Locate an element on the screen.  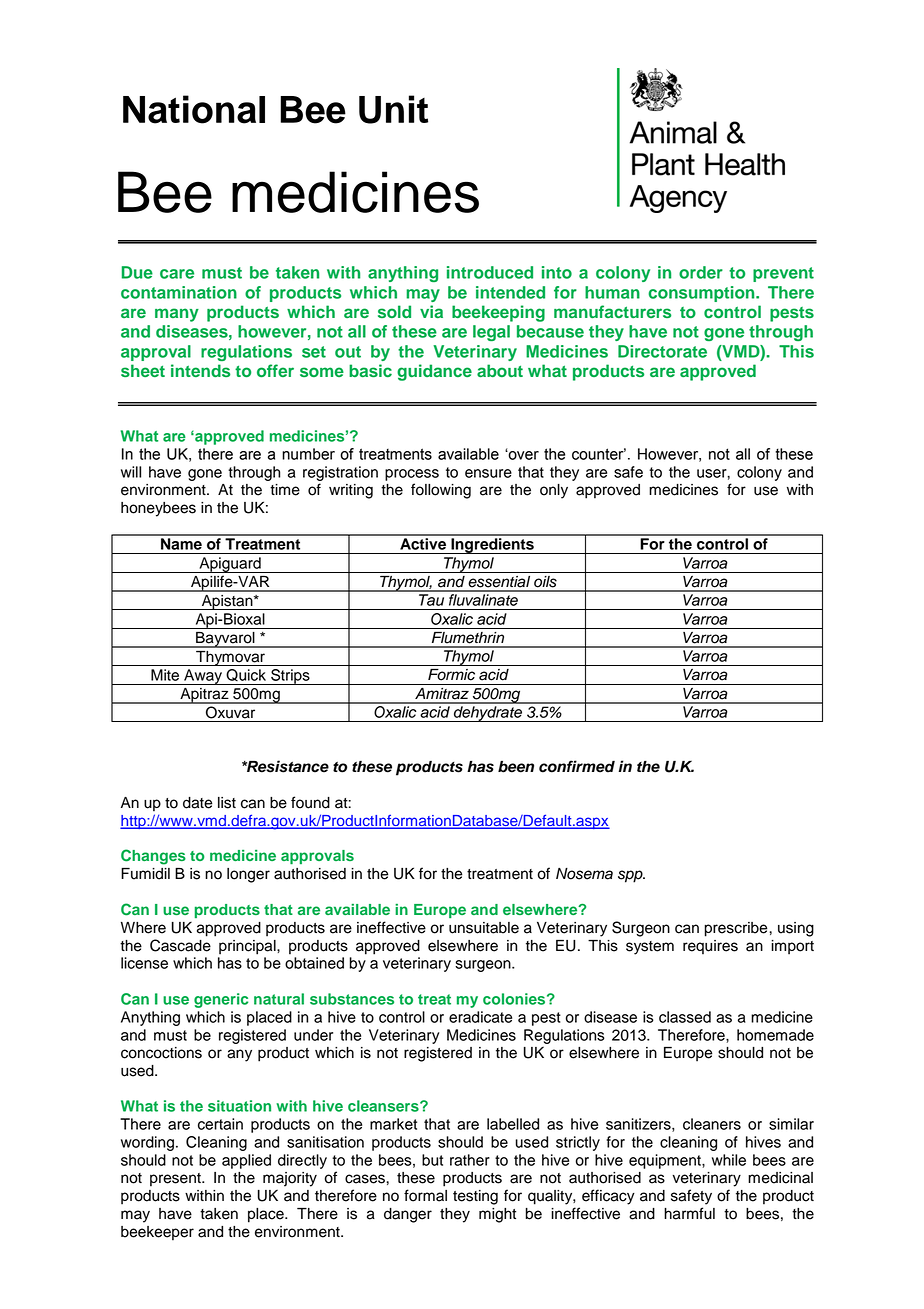
time is located at coordinates (285, 490).
